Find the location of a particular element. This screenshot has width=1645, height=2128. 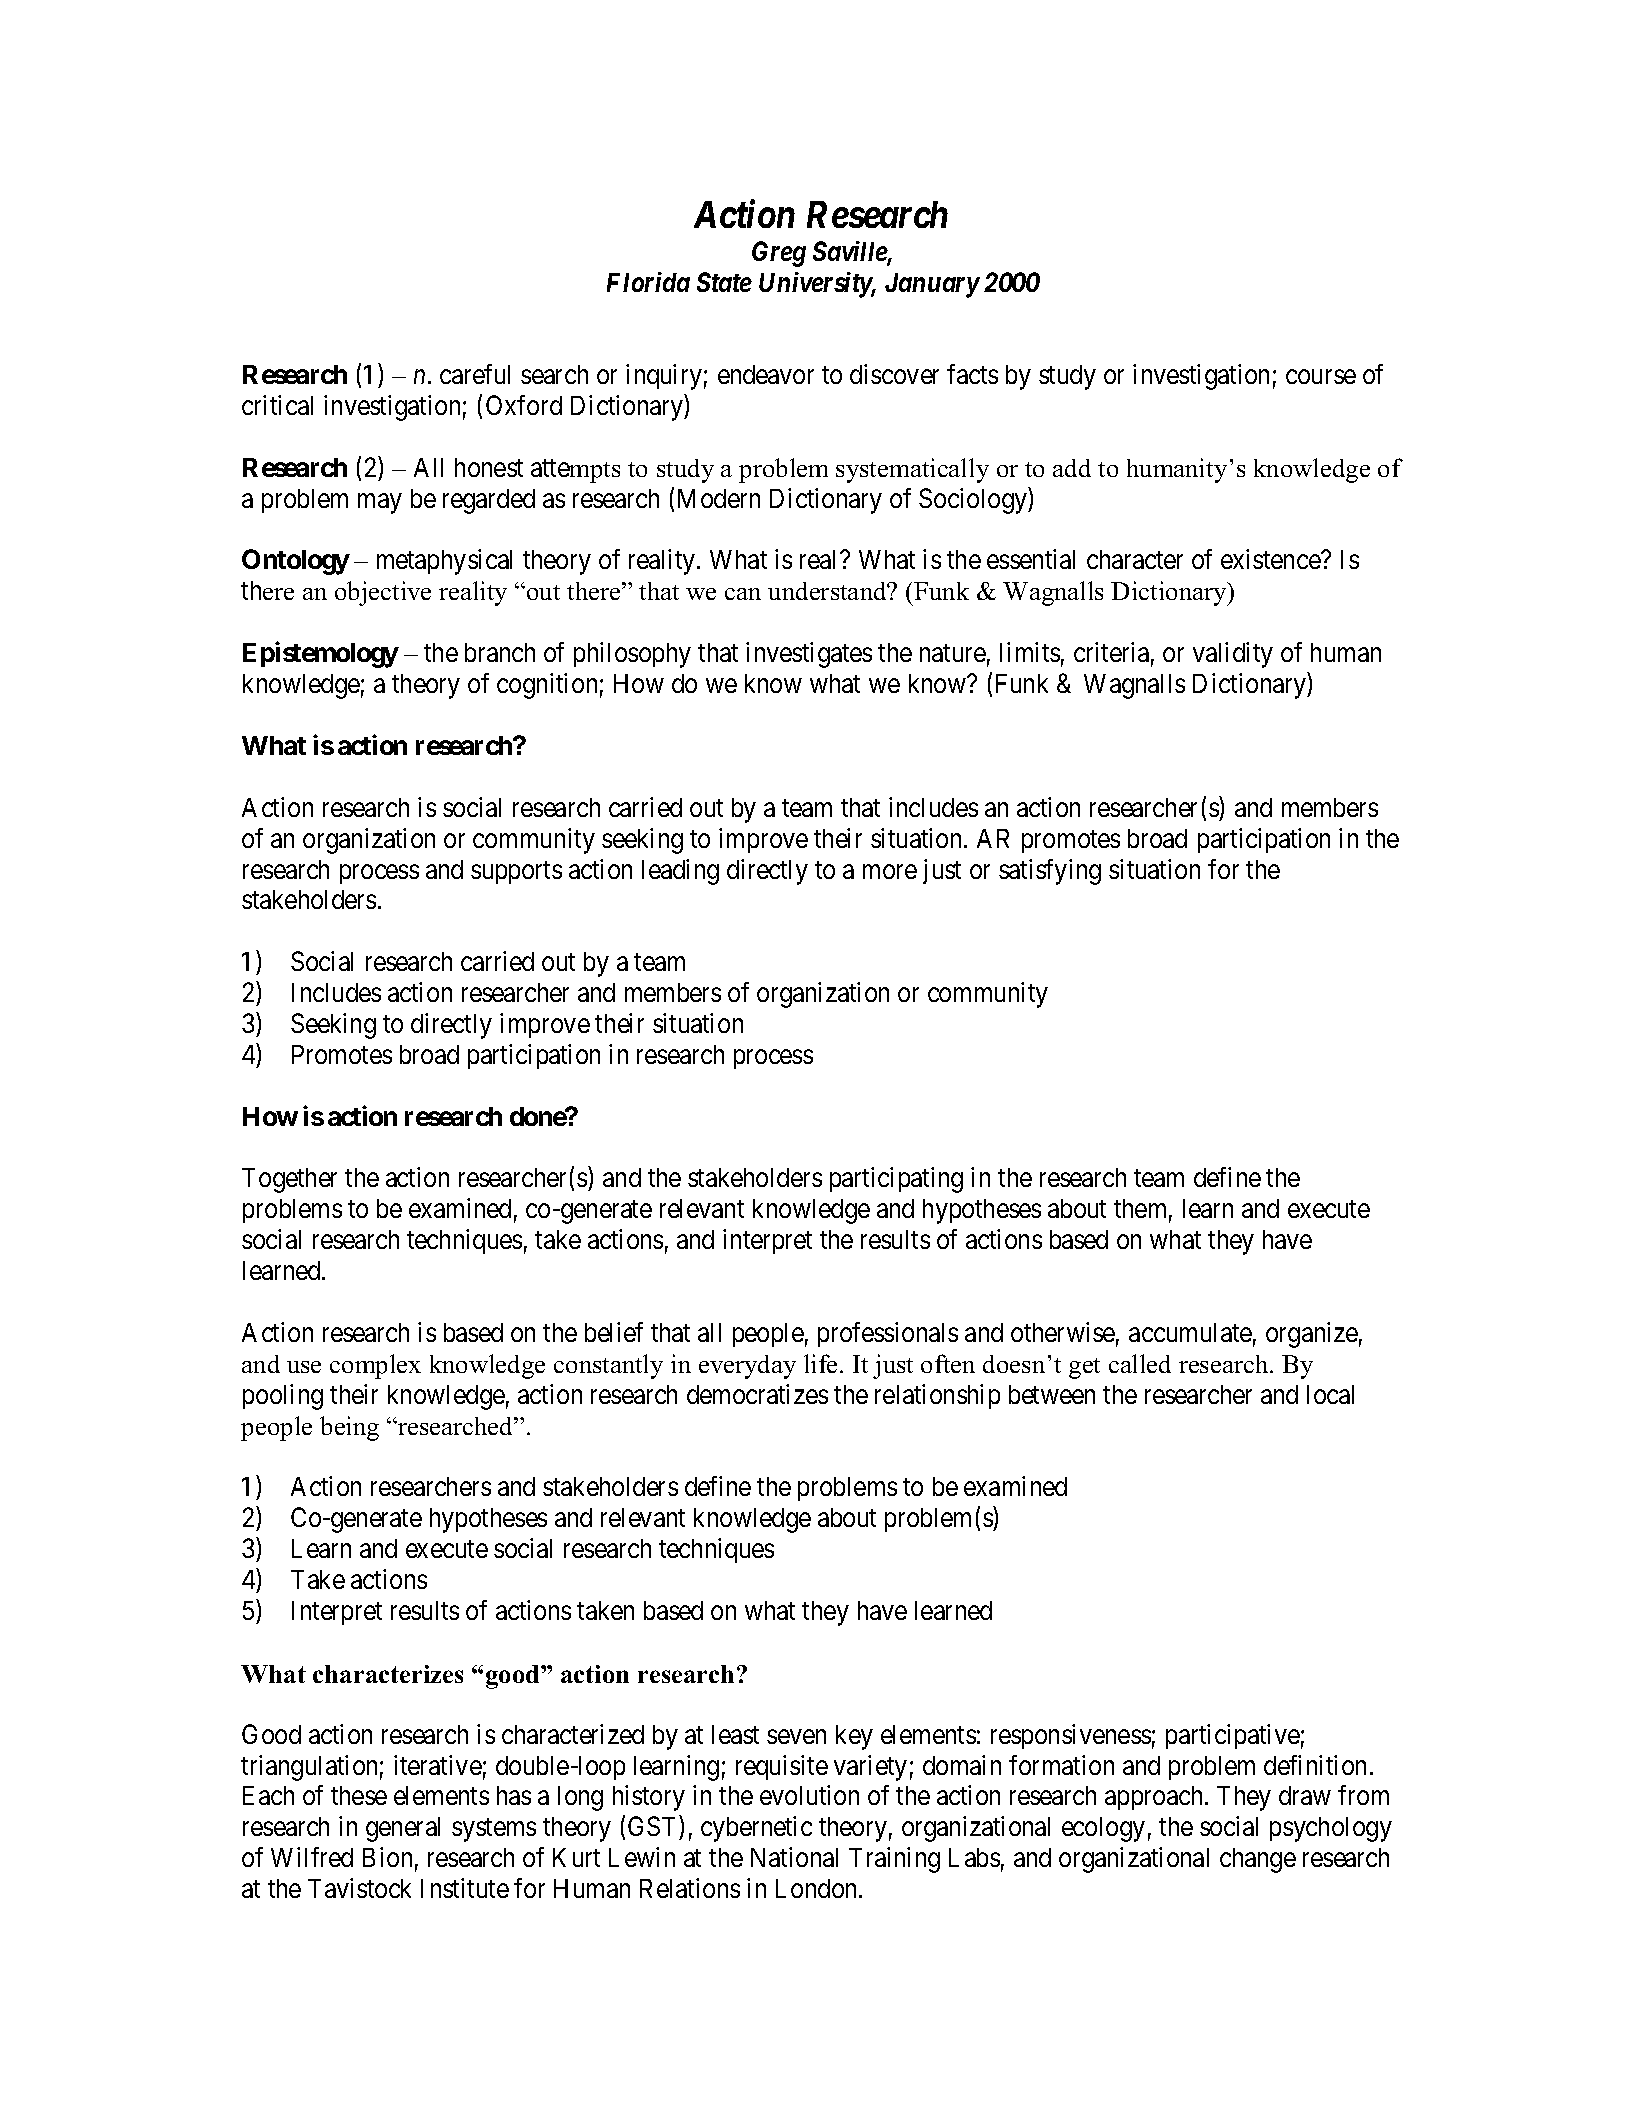

change is located at coordinates (1258, 1860).
